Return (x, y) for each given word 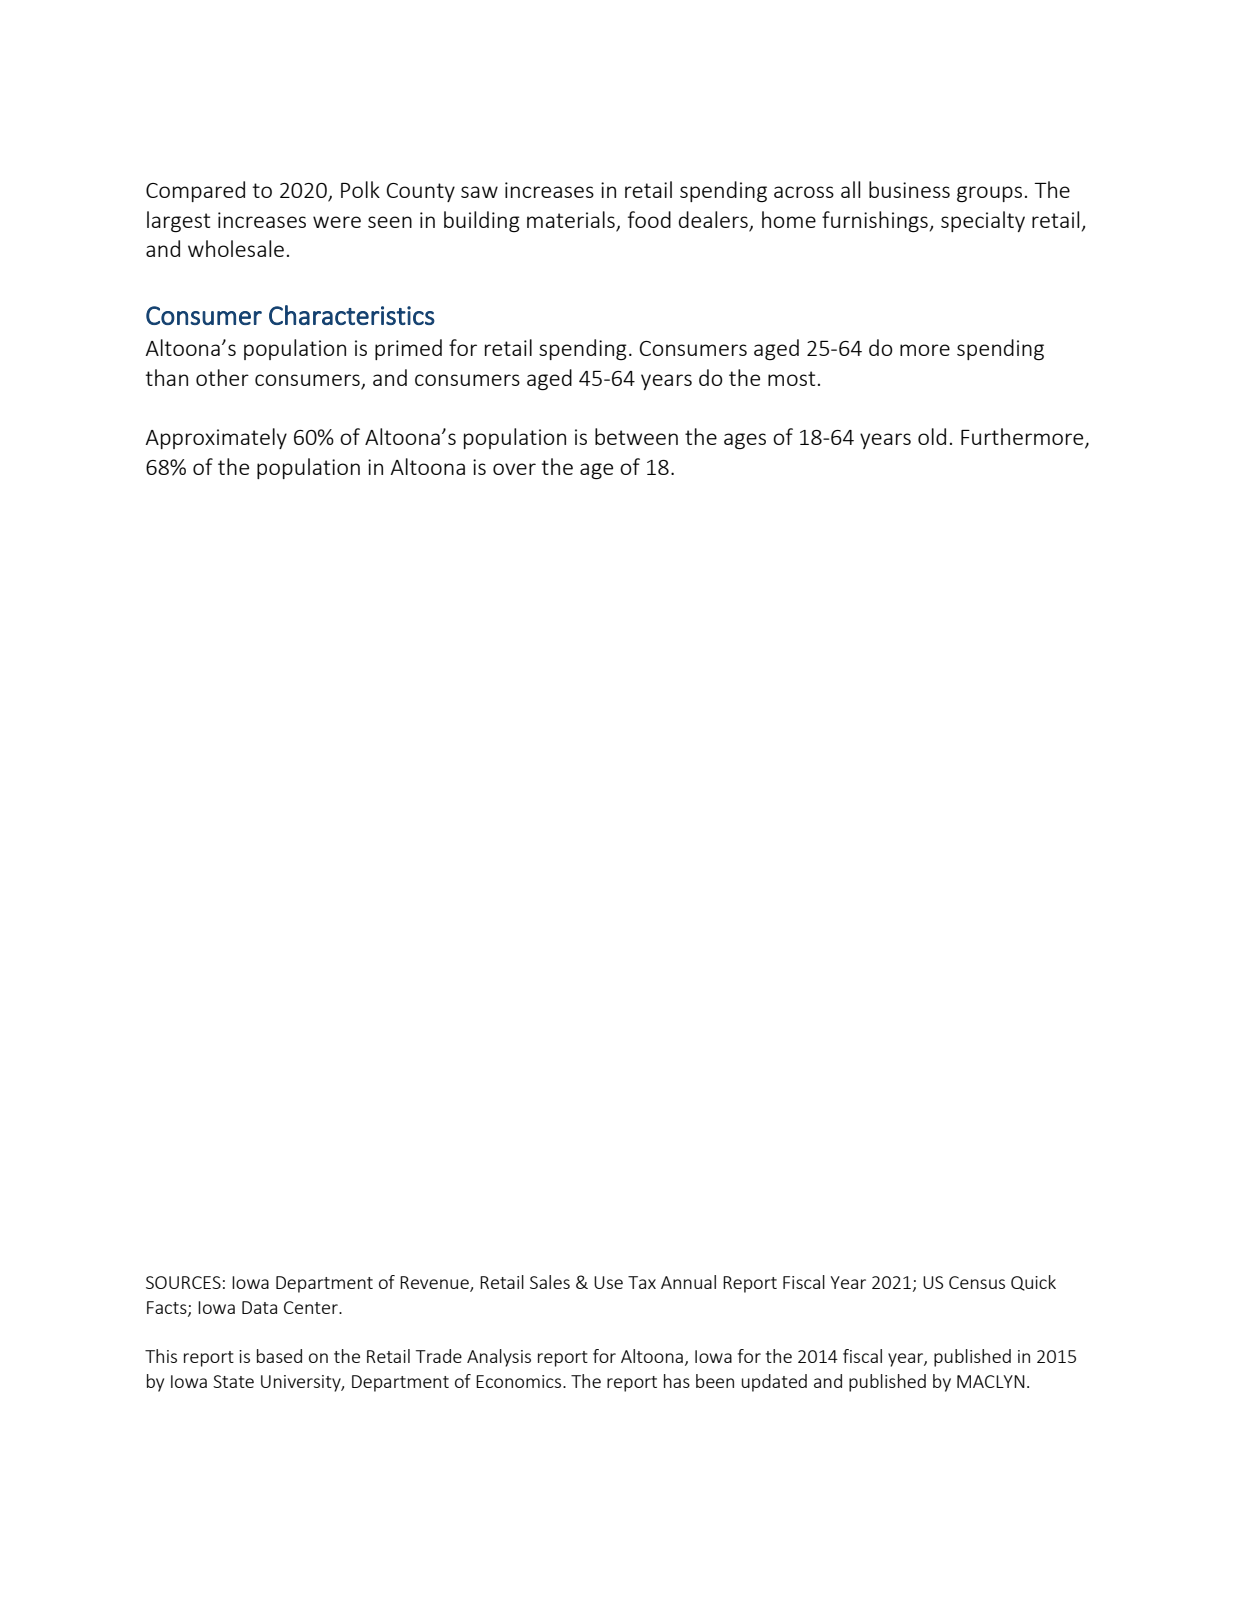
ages (745, 441)
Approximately (216, 438)
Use (608, 1282)
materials (572, 221)
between (636, 436)
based (279, 1356)
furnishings (875, 221)
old (932, 436)
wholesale (236, 248)
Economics (520, 1381)
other (222, 377)
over (514, 469)
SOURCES (183, 1282)
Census (977, 1282)
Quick (1033, 1283)
